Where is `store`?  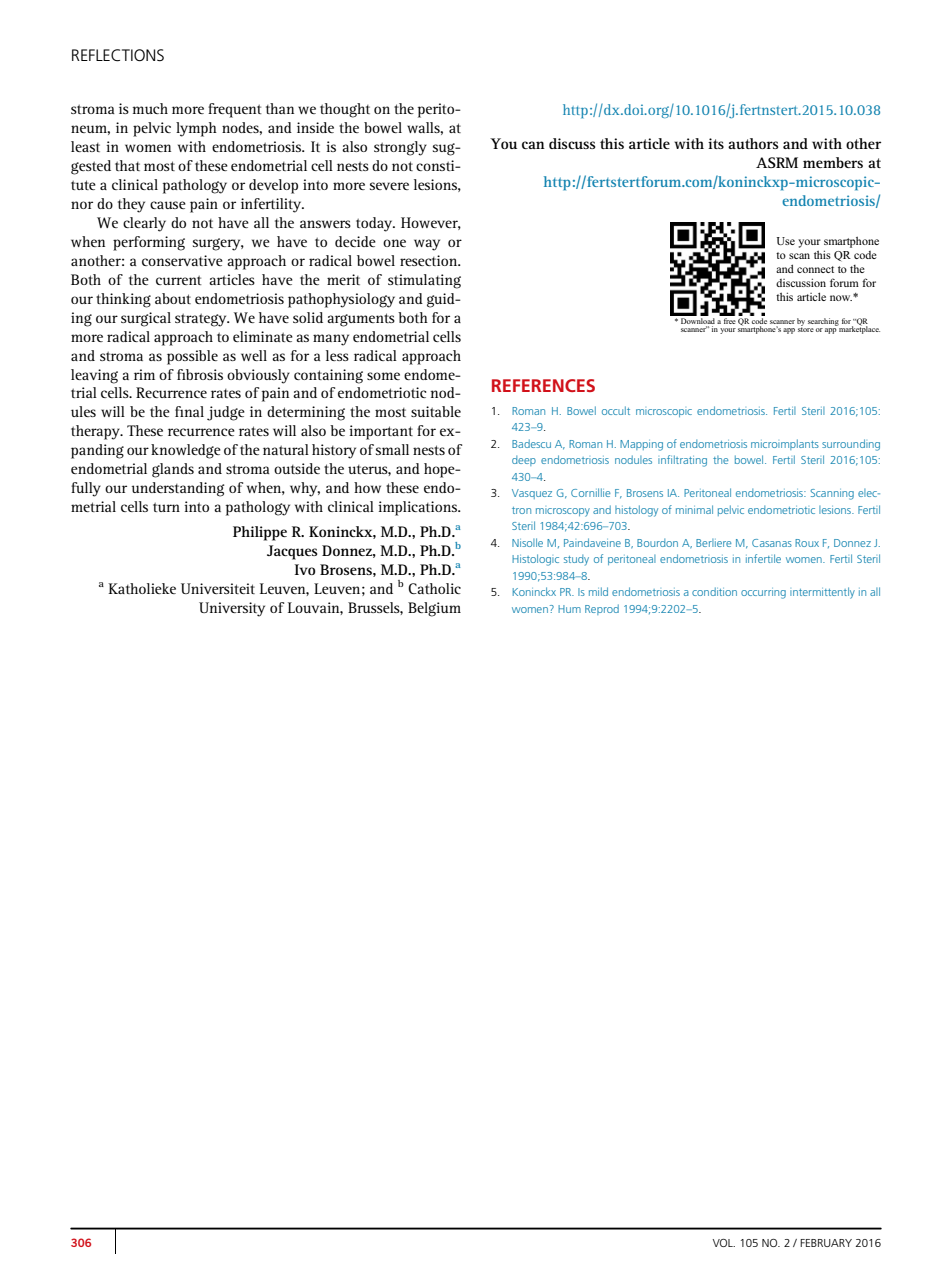
store is located at coordinates (806, 328).
